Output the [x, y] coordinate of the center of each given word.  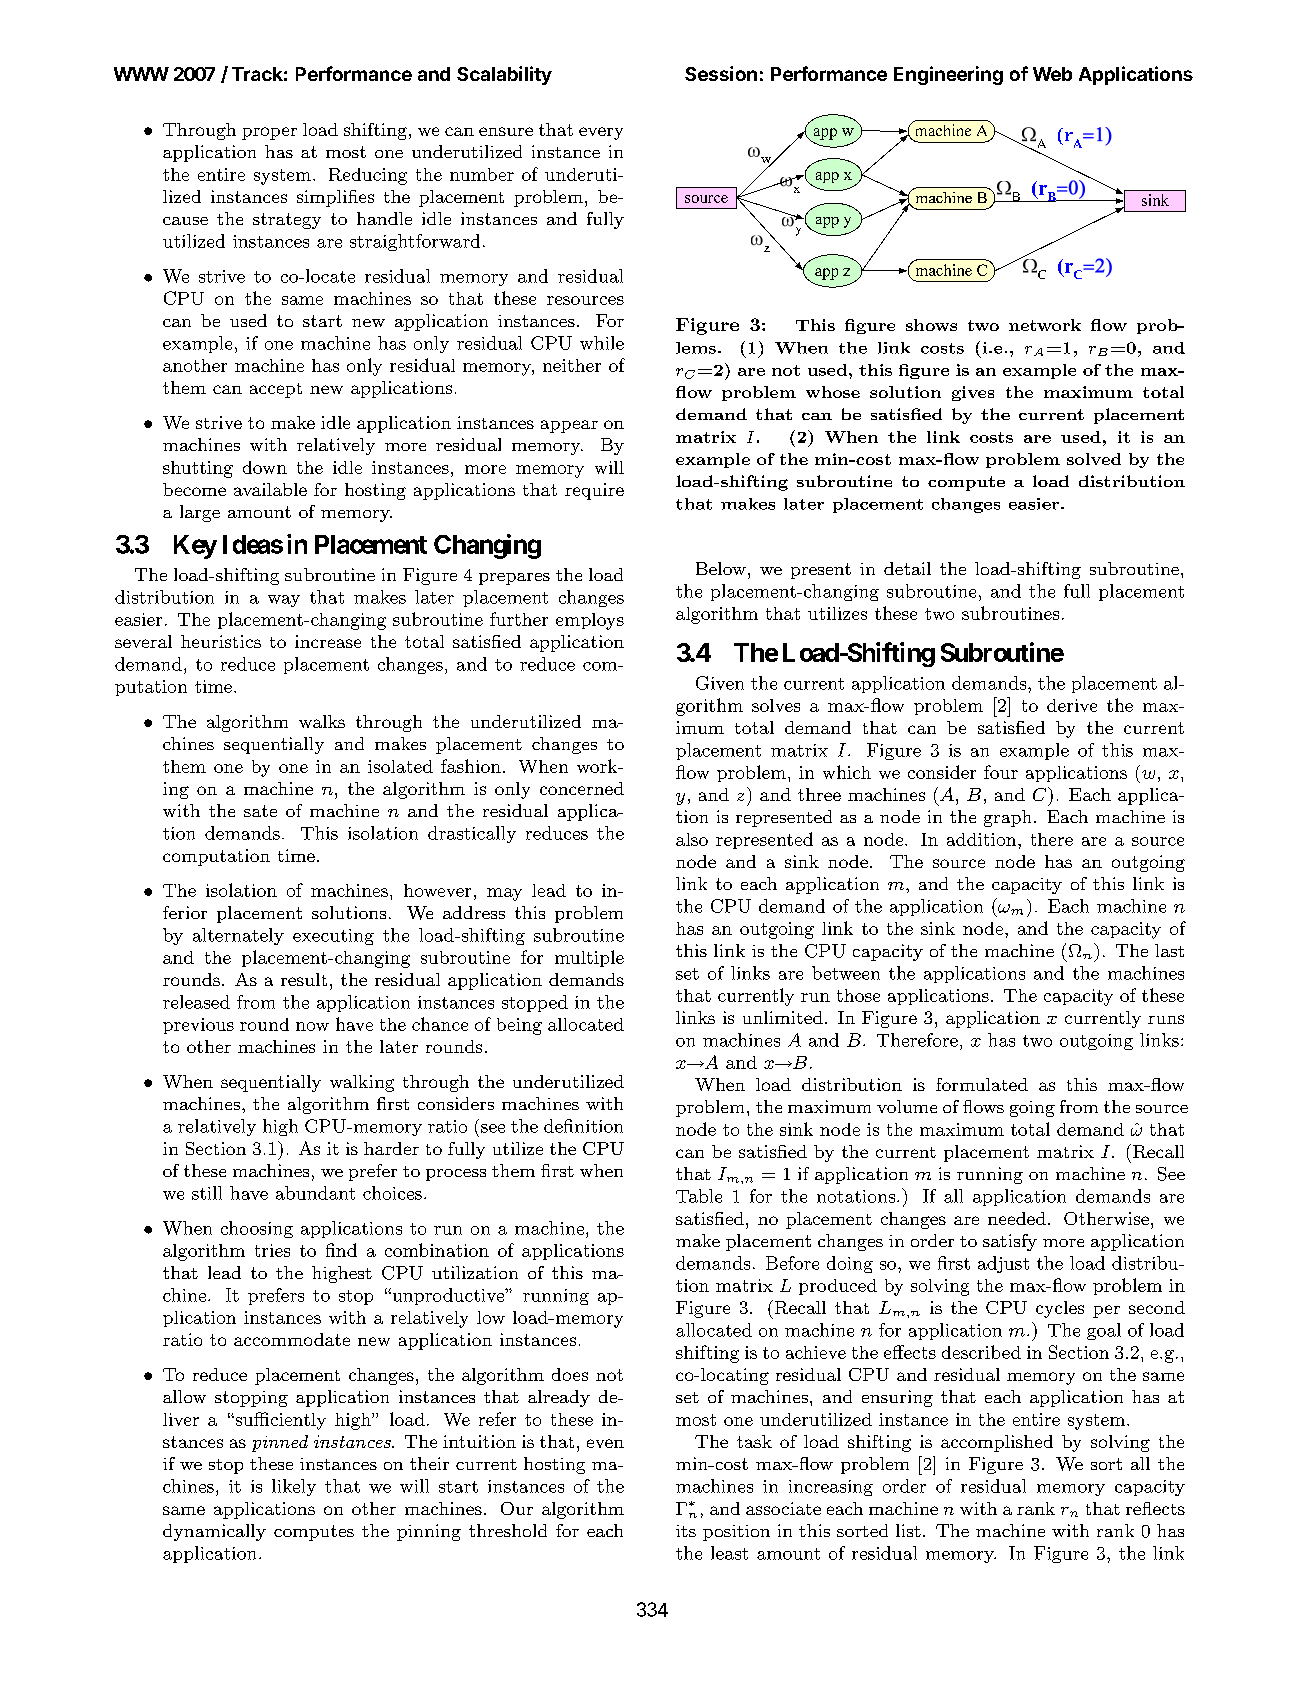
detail [907, 568]
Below [721, 568]
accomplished [997, 1443]
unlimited [783, 1017]
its [686, 1531]
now [312, 1026]
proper [269, 133]
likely [294, 1487]
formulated [982, 1084]
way [284, 601]
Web [1052, 74]
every [601, 133]
